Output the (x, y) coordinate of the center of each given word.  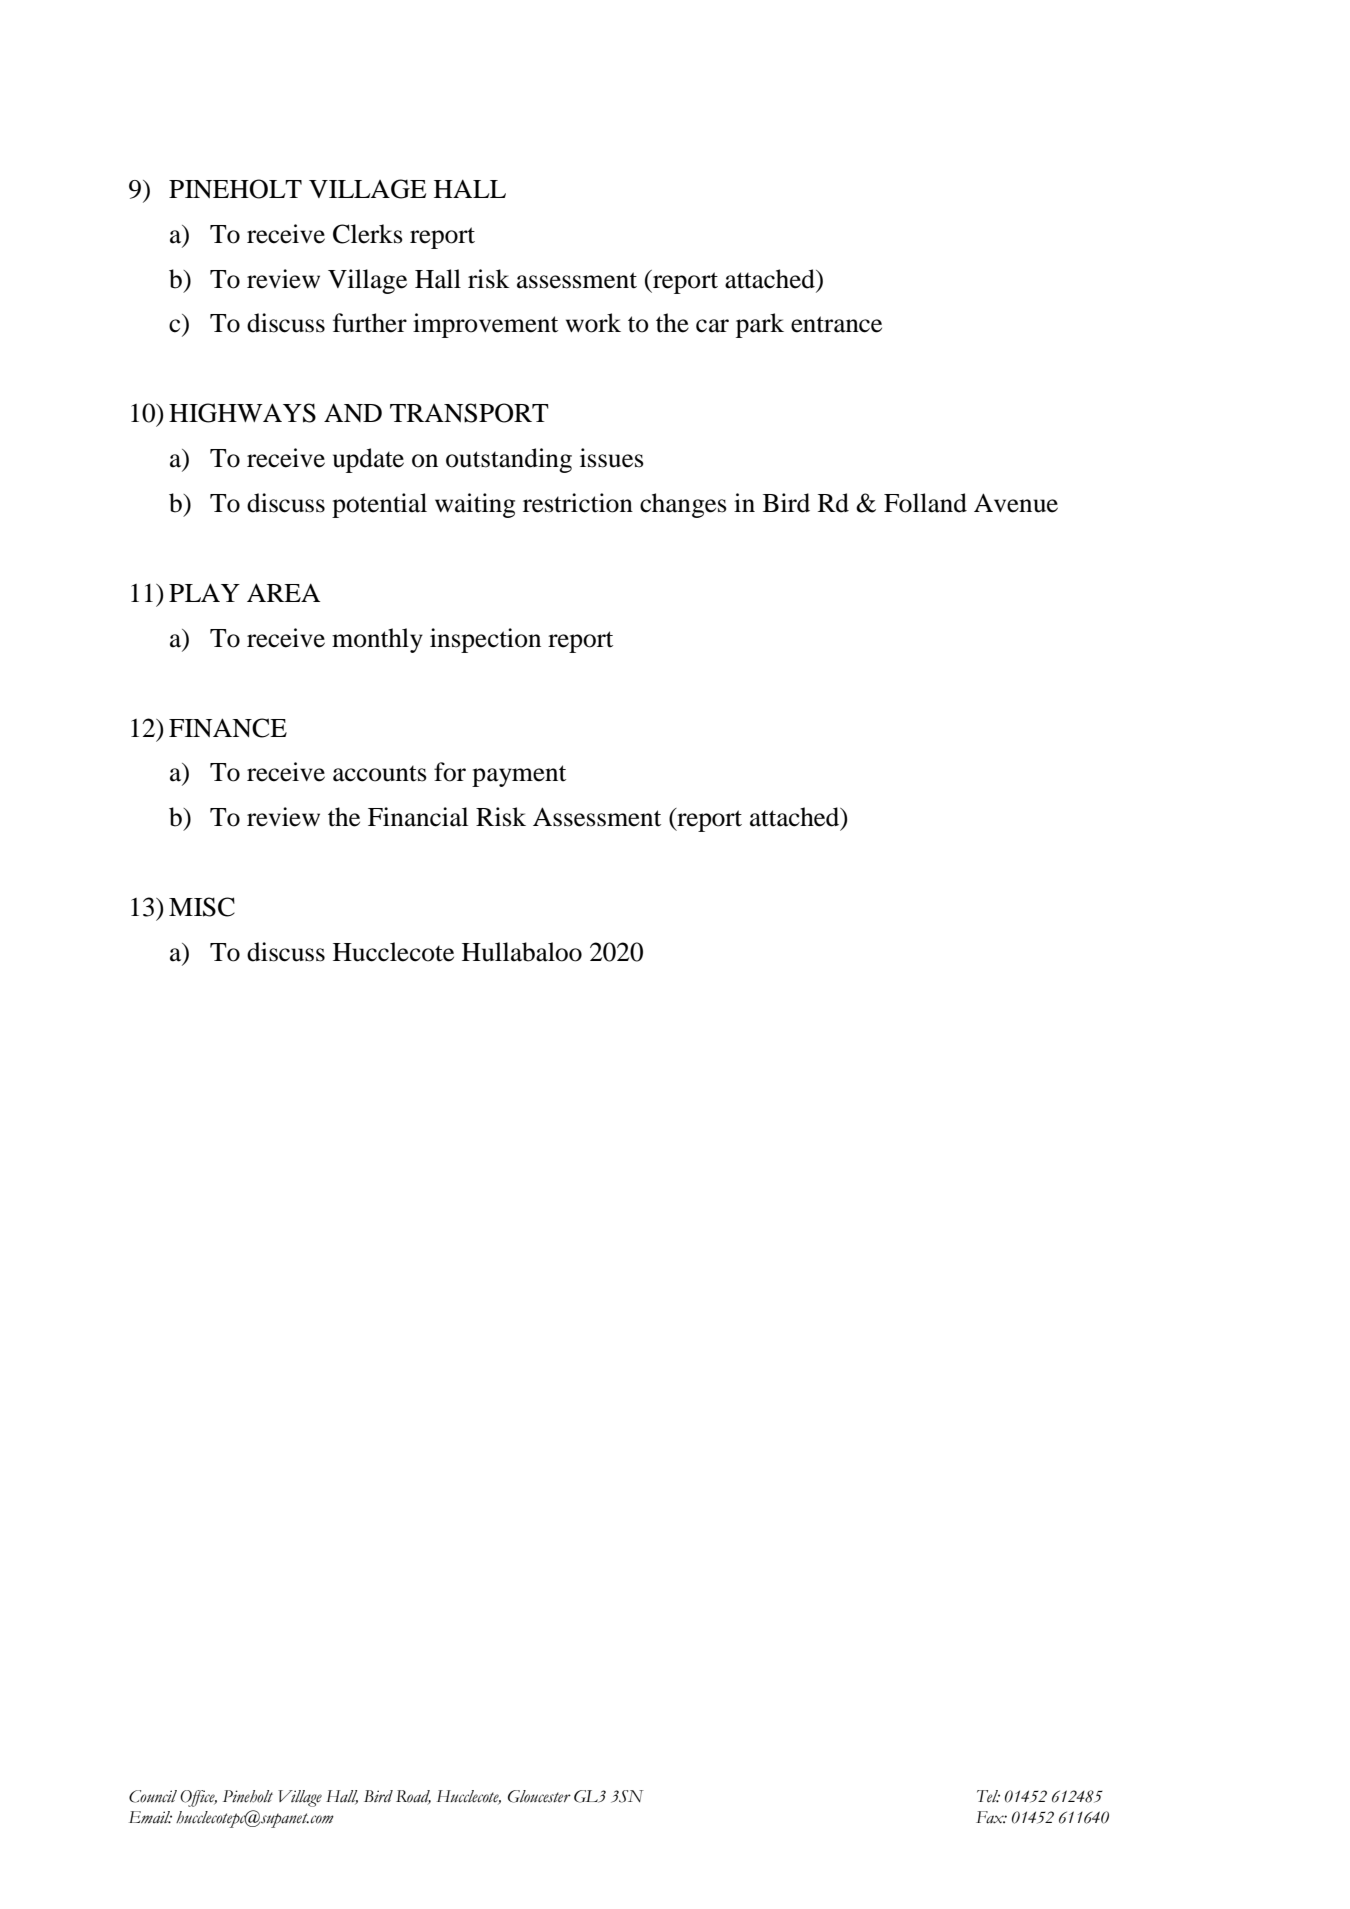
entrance (836, 324)
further (370, 323)
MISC (202, 907)
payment (519, 776)
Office (198, 1798)
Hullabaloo (522, 952)
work (593, 323)
